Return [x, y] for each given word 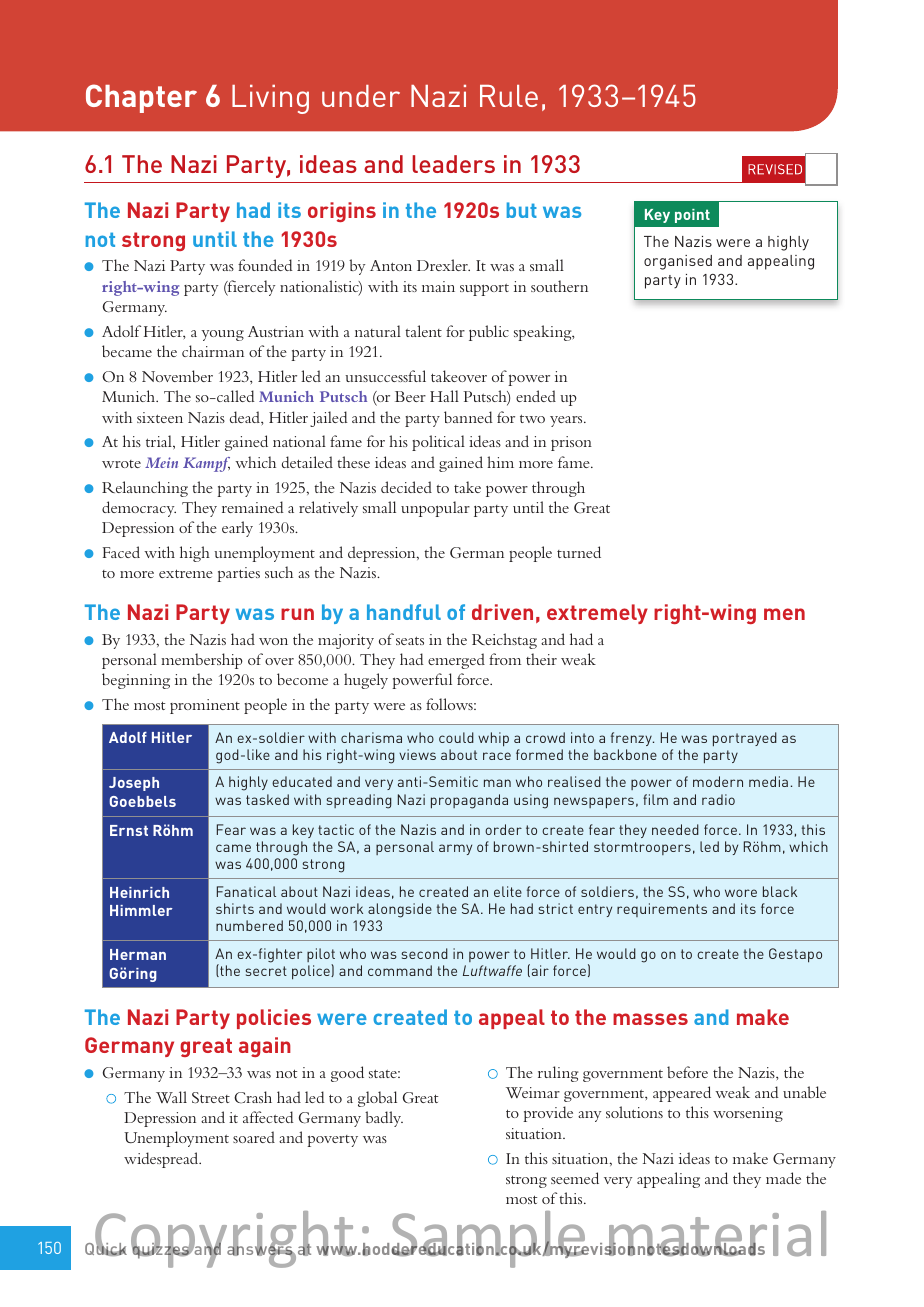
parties [238, 574]
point [692, 216]
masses [650, 1019]
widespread [162, 1160]
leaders [453, 164]
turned [579, 552]
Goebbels [142, 801]
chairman [213, 351]
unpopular [435, 509]
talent [423, 331]
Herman [138, 954]
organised [678, 262]
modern [718, 781]
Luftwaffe [492, 970]
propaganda [469, 801]
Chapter [141, 98]
